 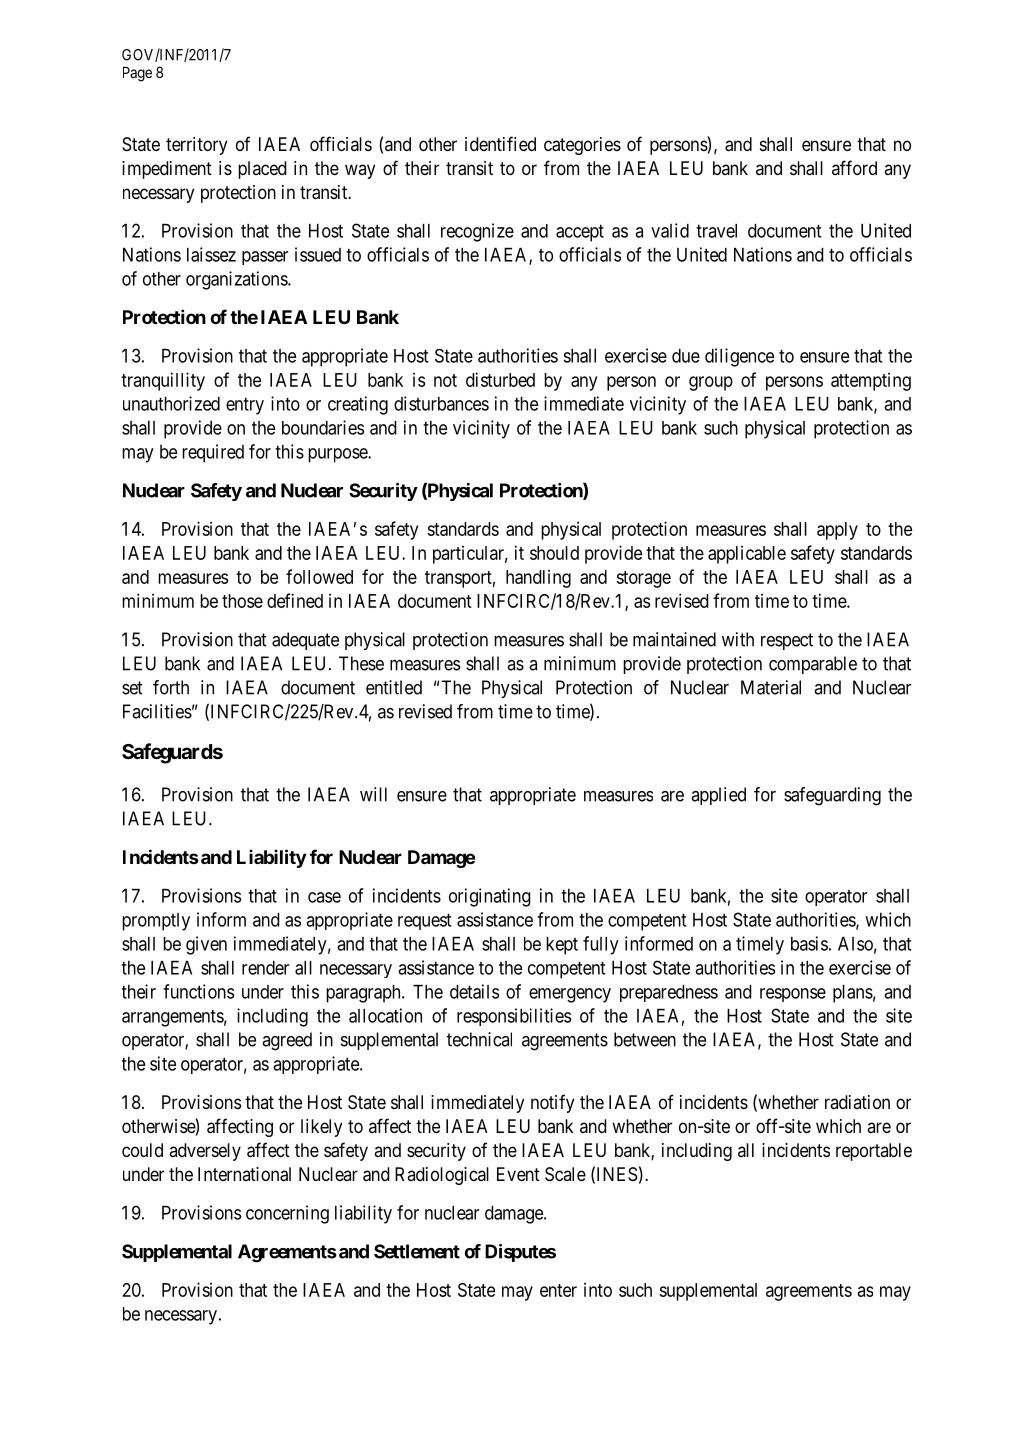 I want to click on concerning, so click(x=287, y=1214).
